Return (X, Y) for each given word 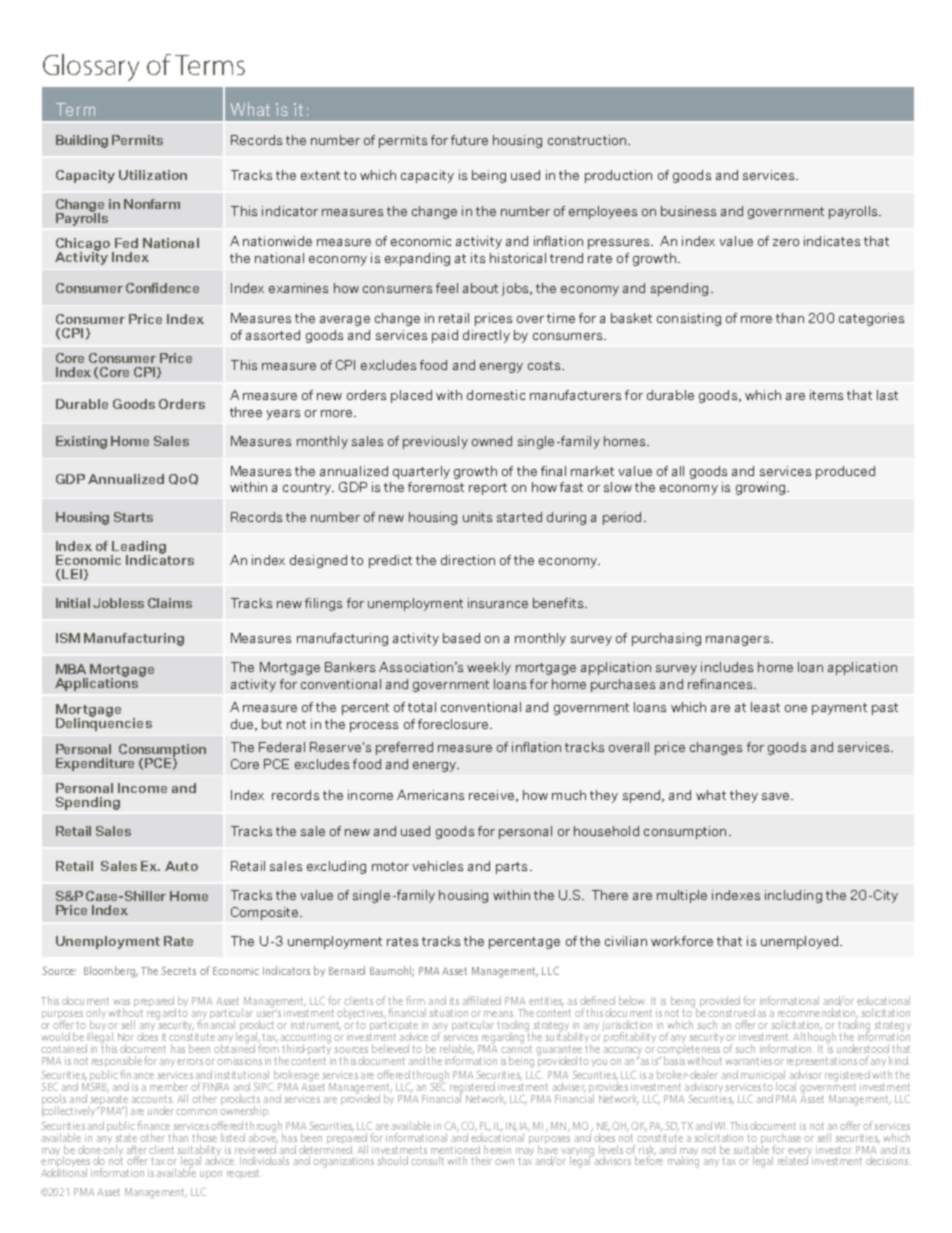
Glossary (91, 67)
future (469, 140)
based (461, 638)
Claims (170, 603)
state (126, 1138)
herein (497, 1149)
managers (737, 641)
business (688, 211)
